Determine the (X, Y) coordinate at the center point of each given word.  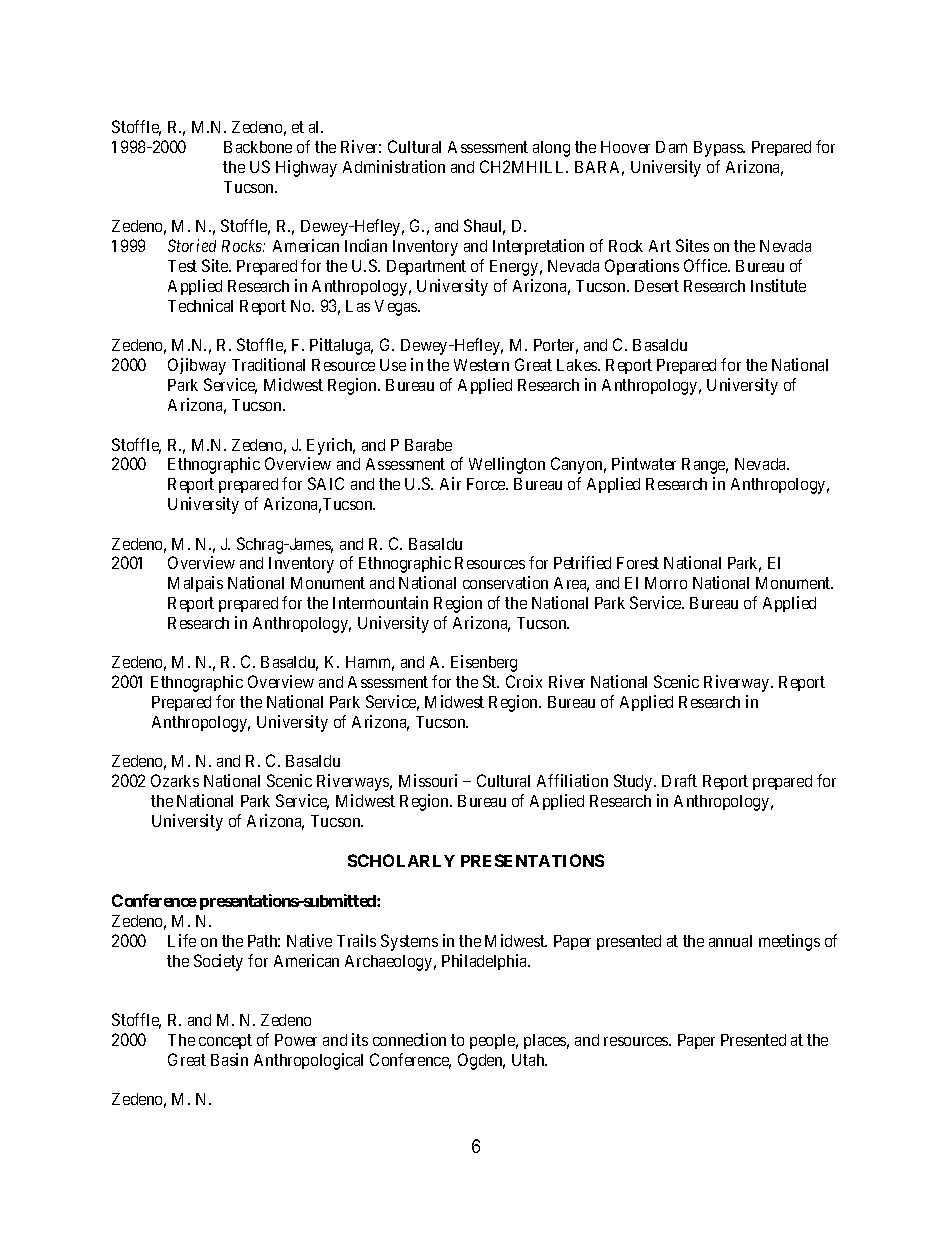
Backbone (258, 147)
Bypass (719, 149)
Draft (679, 780)
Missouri (428, 780)
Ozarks (175, 780)
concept (225, 1041)
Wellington (507, 465)
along (551, 149)
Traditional (268, 364)
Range (705, 466)
